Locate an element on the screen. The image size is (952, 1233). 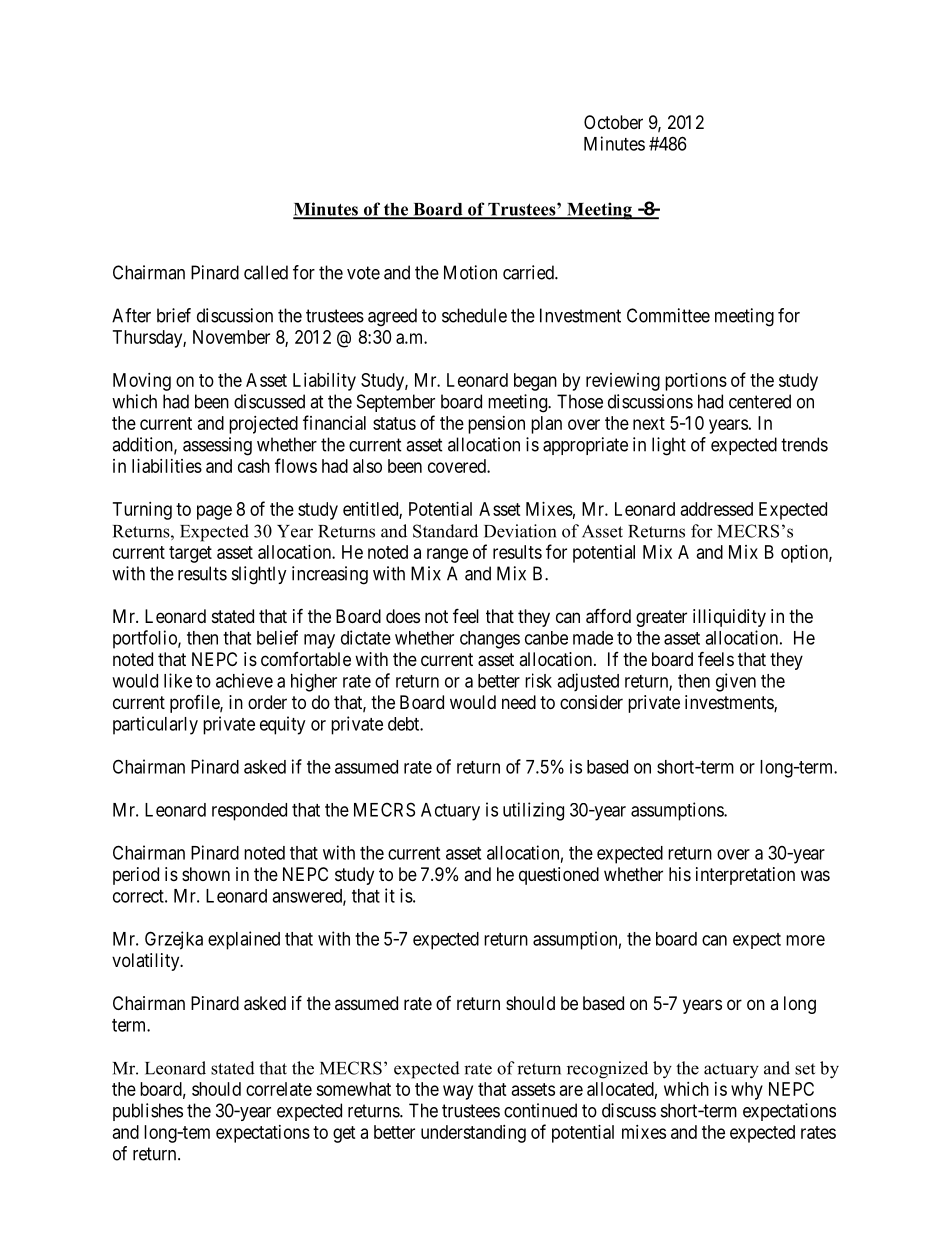
called is located at coordinates (266, 272).
